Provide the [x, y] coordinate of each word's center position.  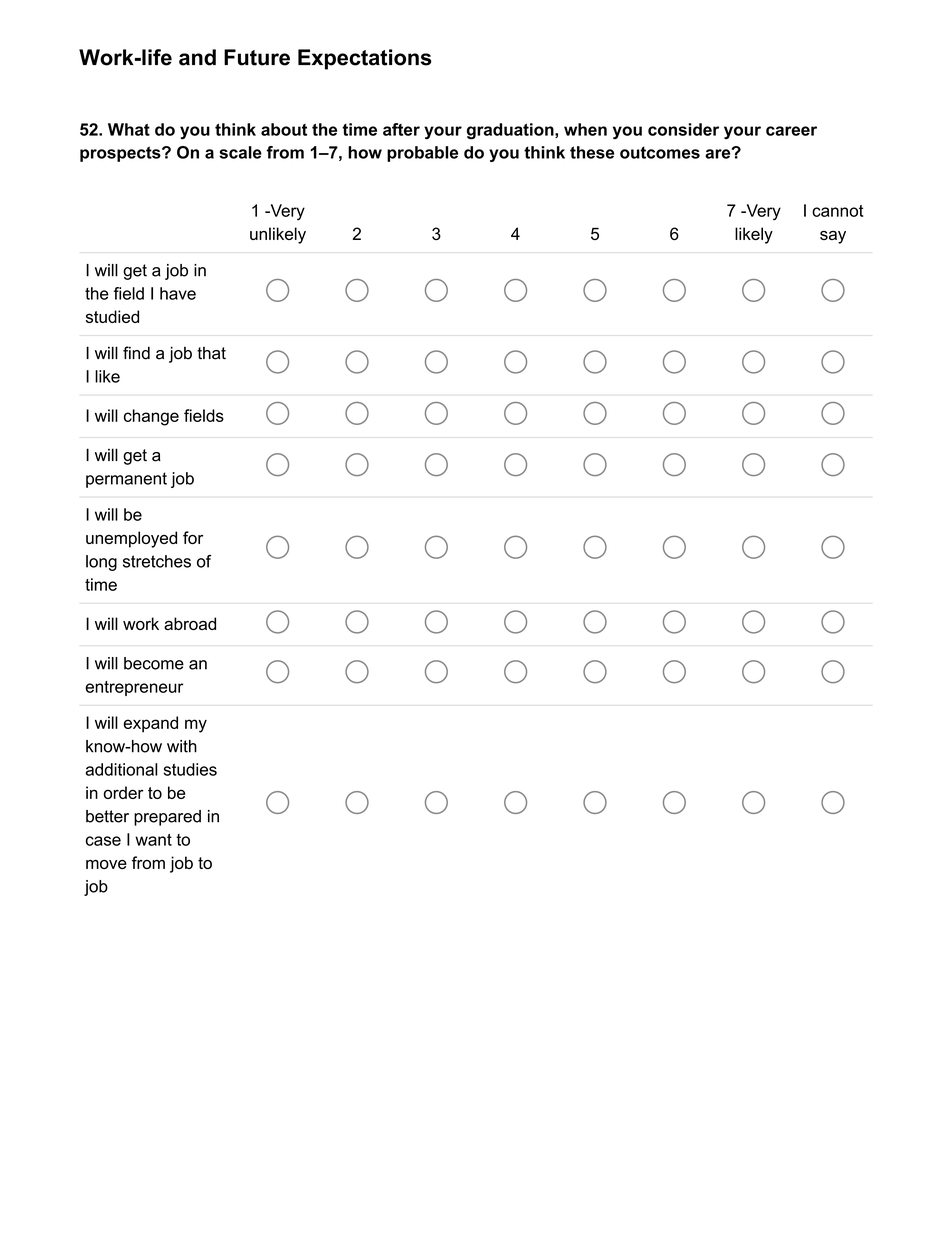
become [154, 663]
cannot [837, 211]
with [182, 746]
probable [422, 154]
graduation [511, 131]
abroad [190, 623]
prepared [167, 818]
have [178, 293]
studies [190, 769]
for [193, 537]
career [791, 131]
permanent [126, 480]
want [153, 840]
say [833, 237]
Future [257, 57]
